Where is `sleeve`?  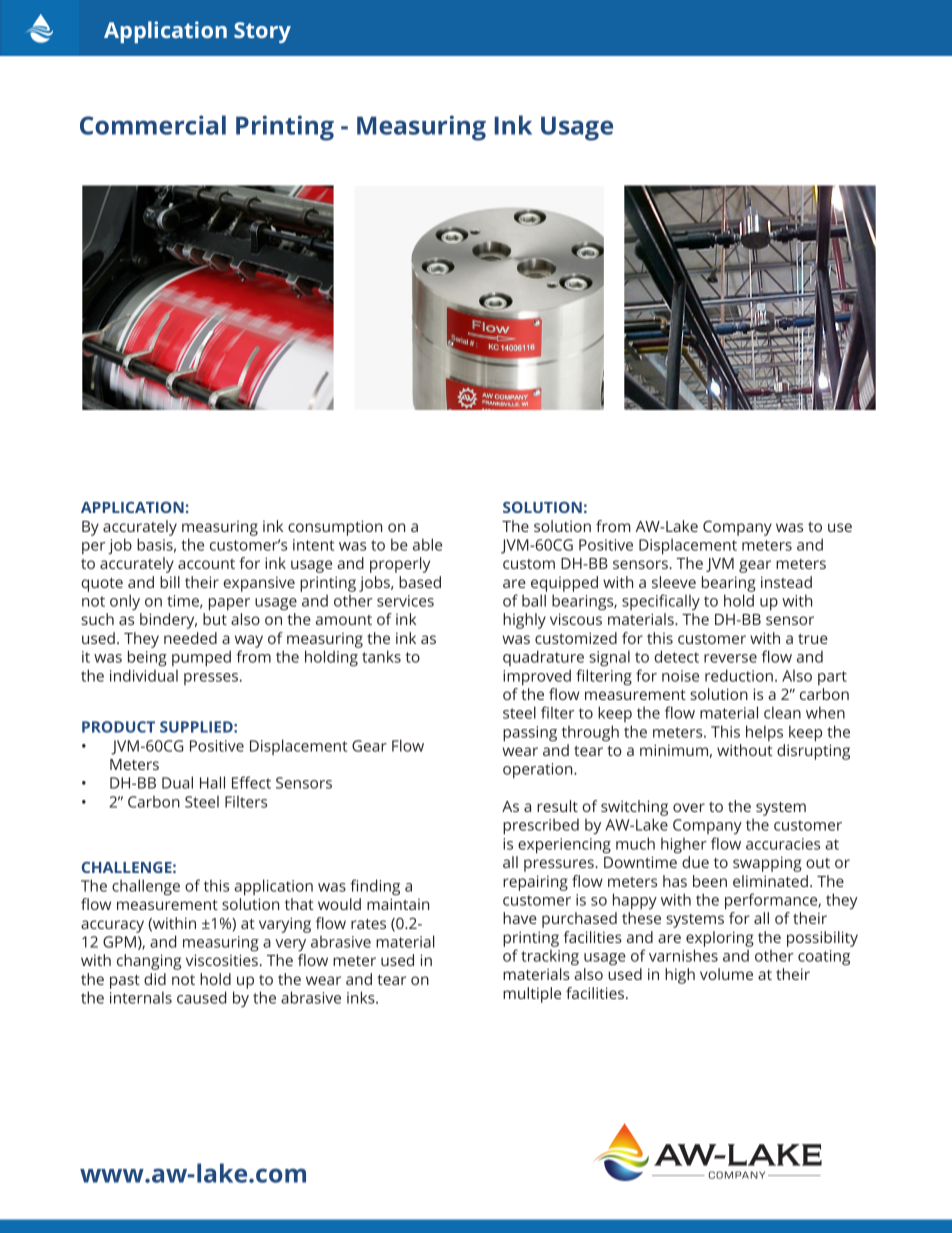
sleeve is located at coordinates (674, 582).
